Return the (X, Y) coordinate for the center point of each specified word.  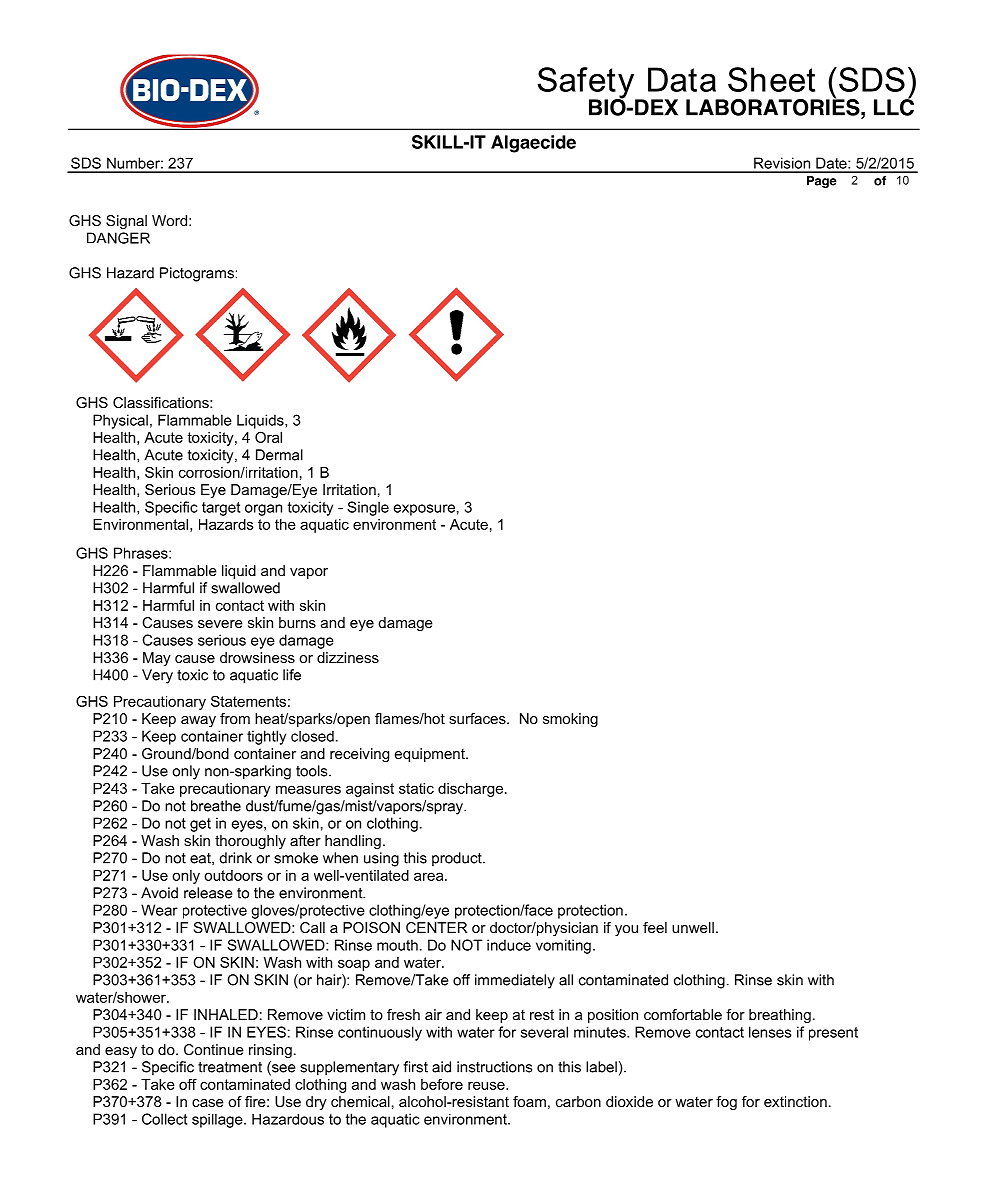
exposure (424, 510)
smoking (570, 720)
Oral (268, 437)
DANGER (118, 238)
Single (368, 508)
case (208, 1103)
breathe (216, 806)
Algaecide (533, 144)
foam (529, 1101)
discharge (470, 790)
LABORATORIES (774, 106)
